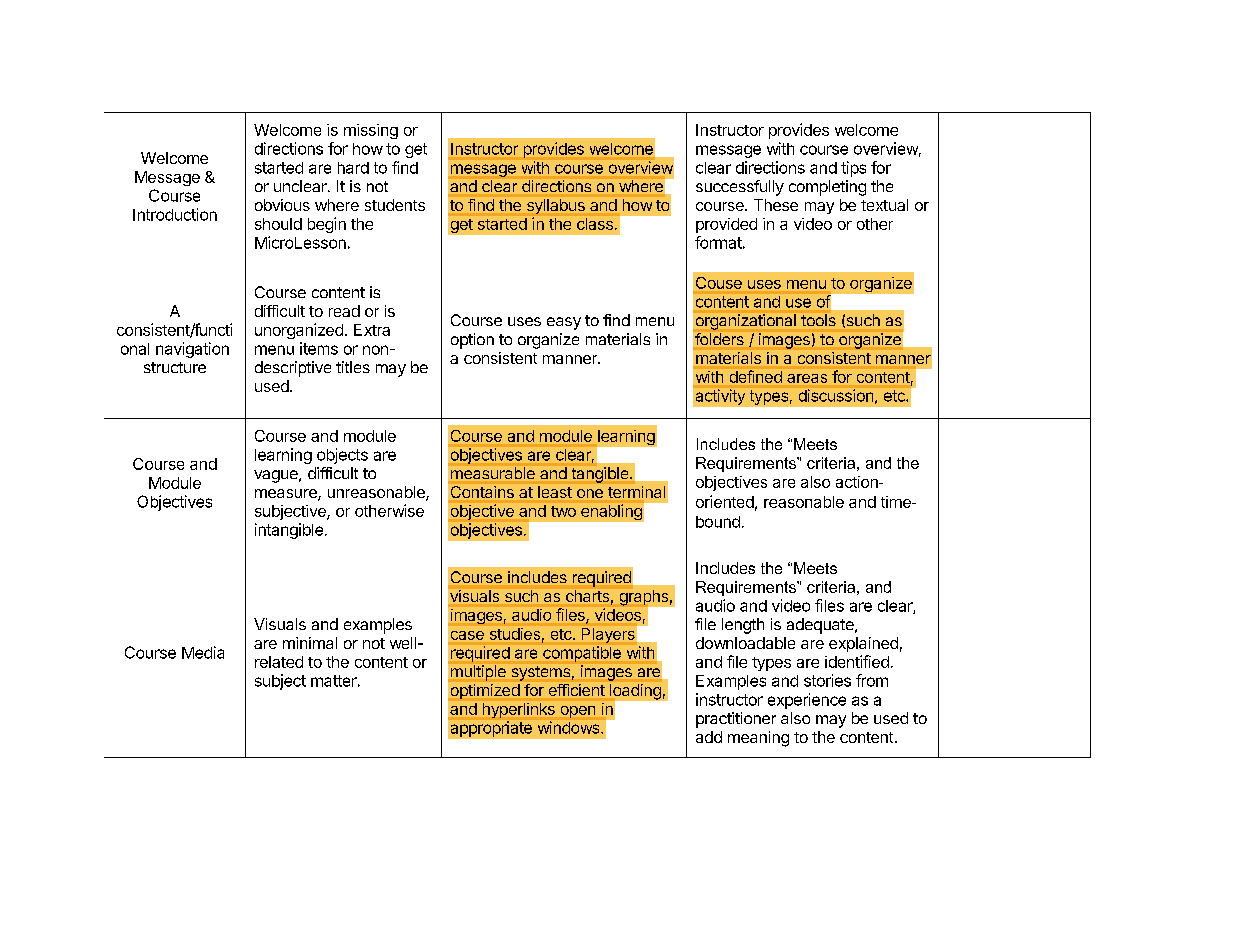  Describe the element at coordinates (821, 626) in the screenshot. I see `adequate` at that location.
